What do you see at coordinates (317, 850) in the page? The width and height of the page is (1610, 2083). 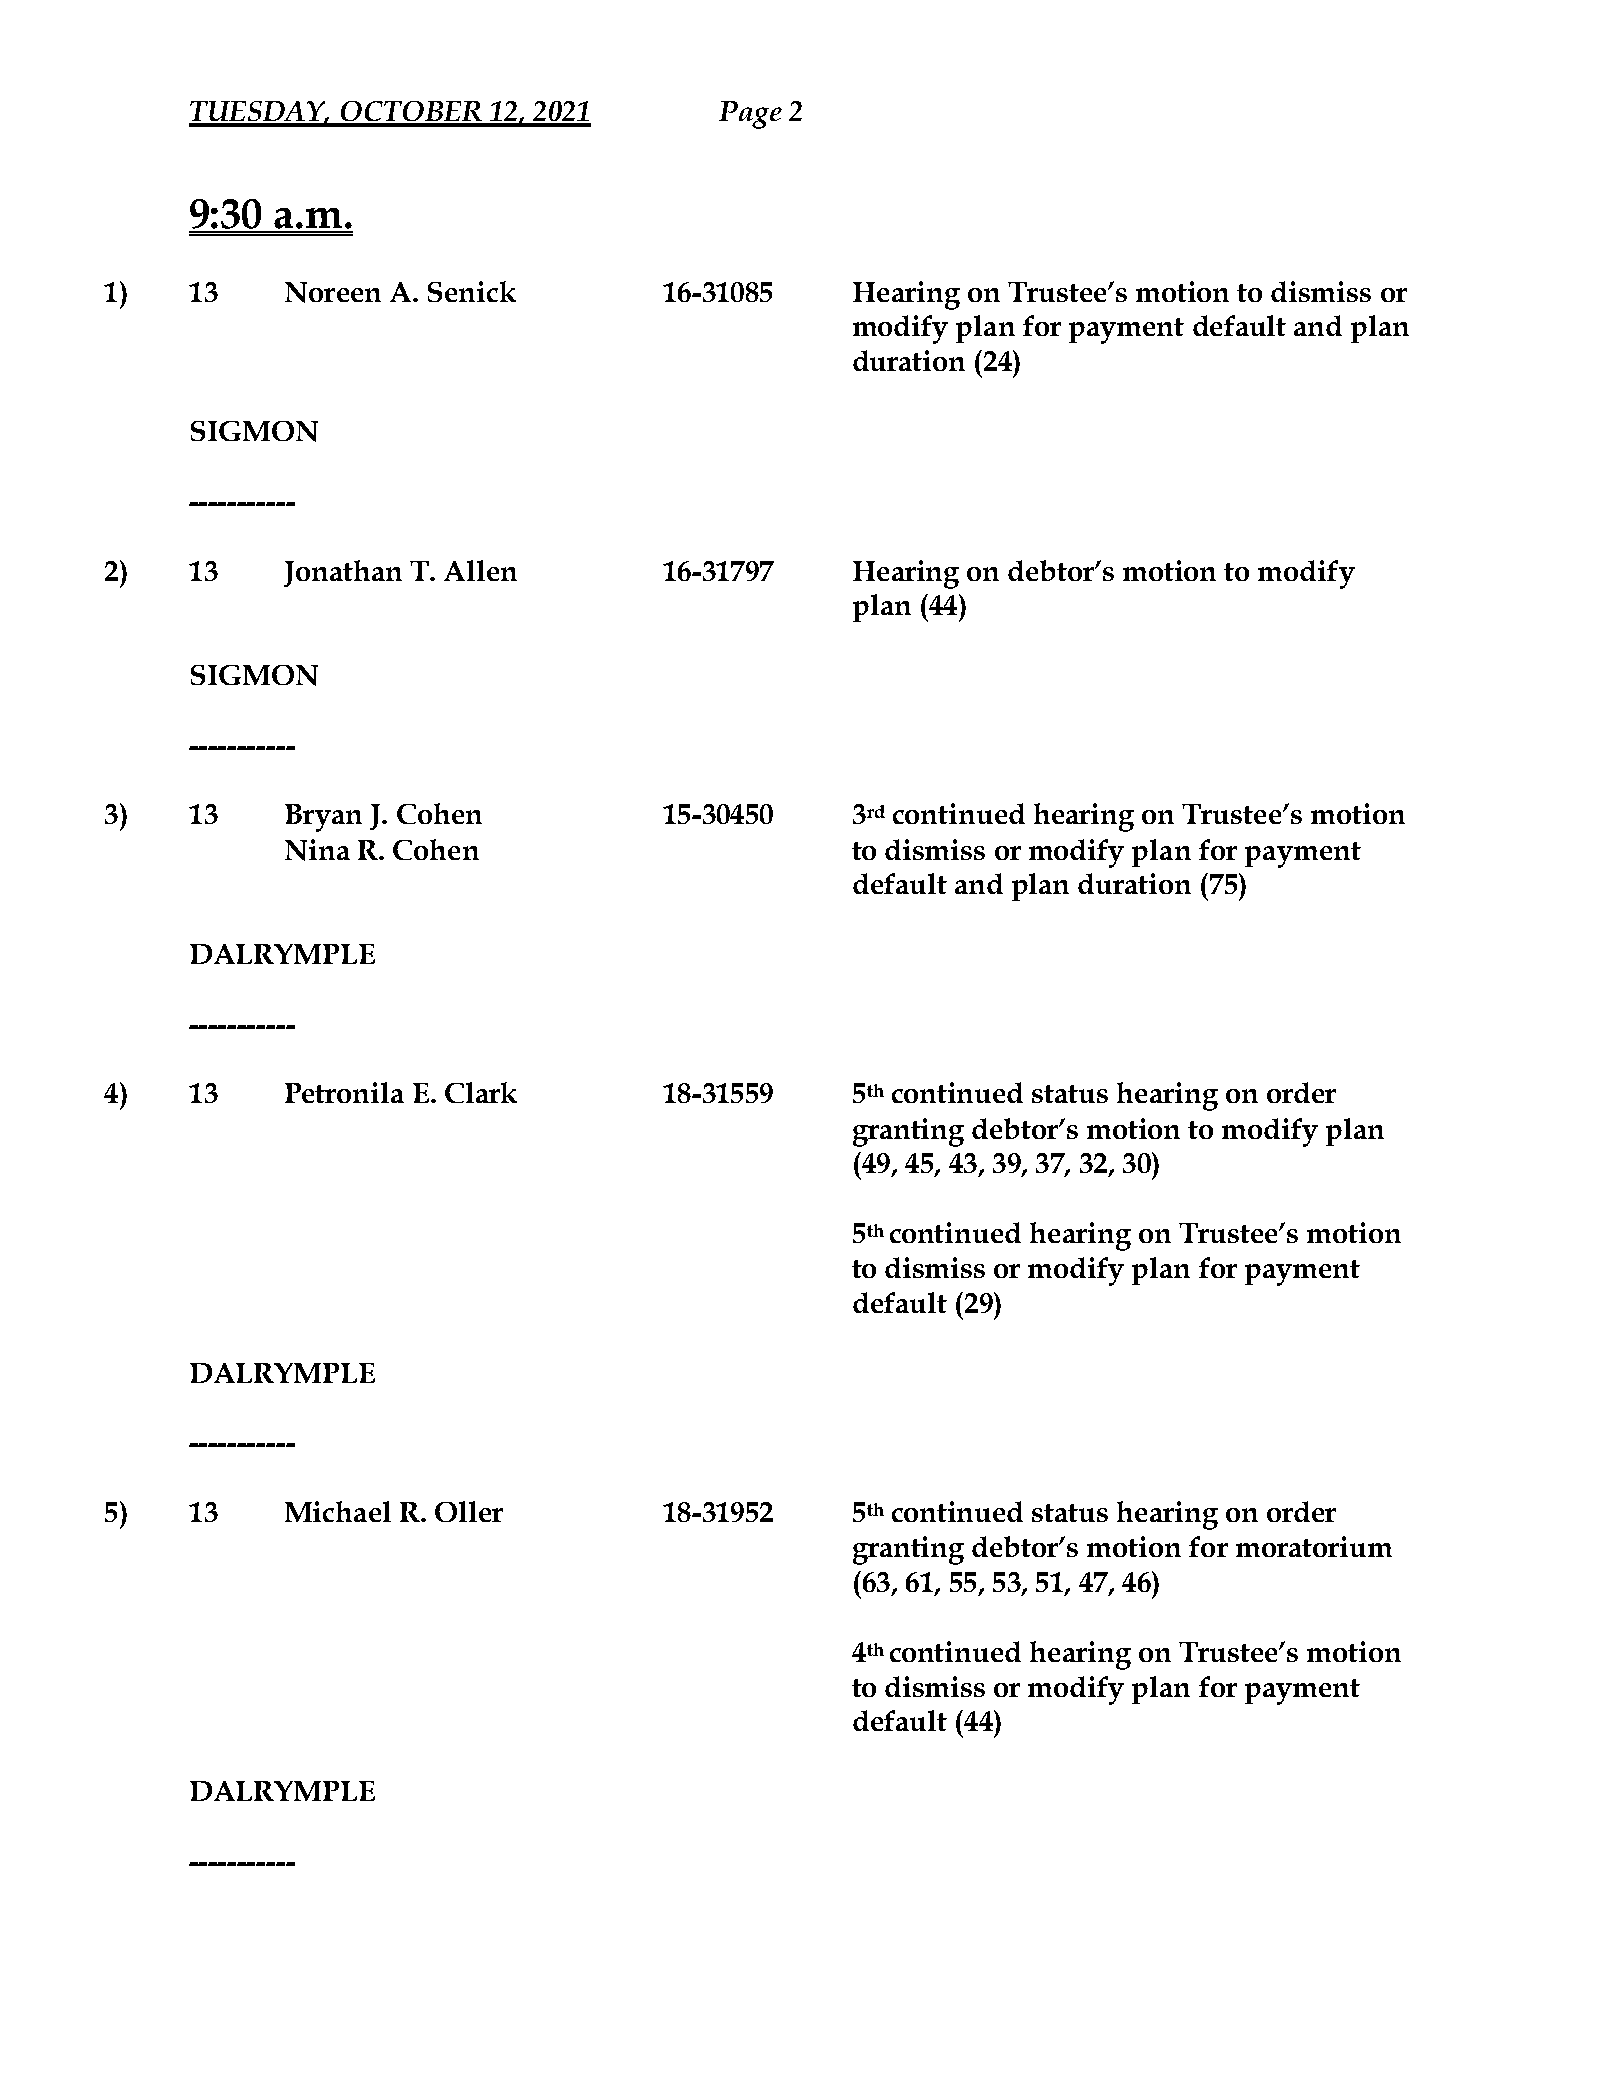 I see `Nina` at bounding box center [317, 850].
